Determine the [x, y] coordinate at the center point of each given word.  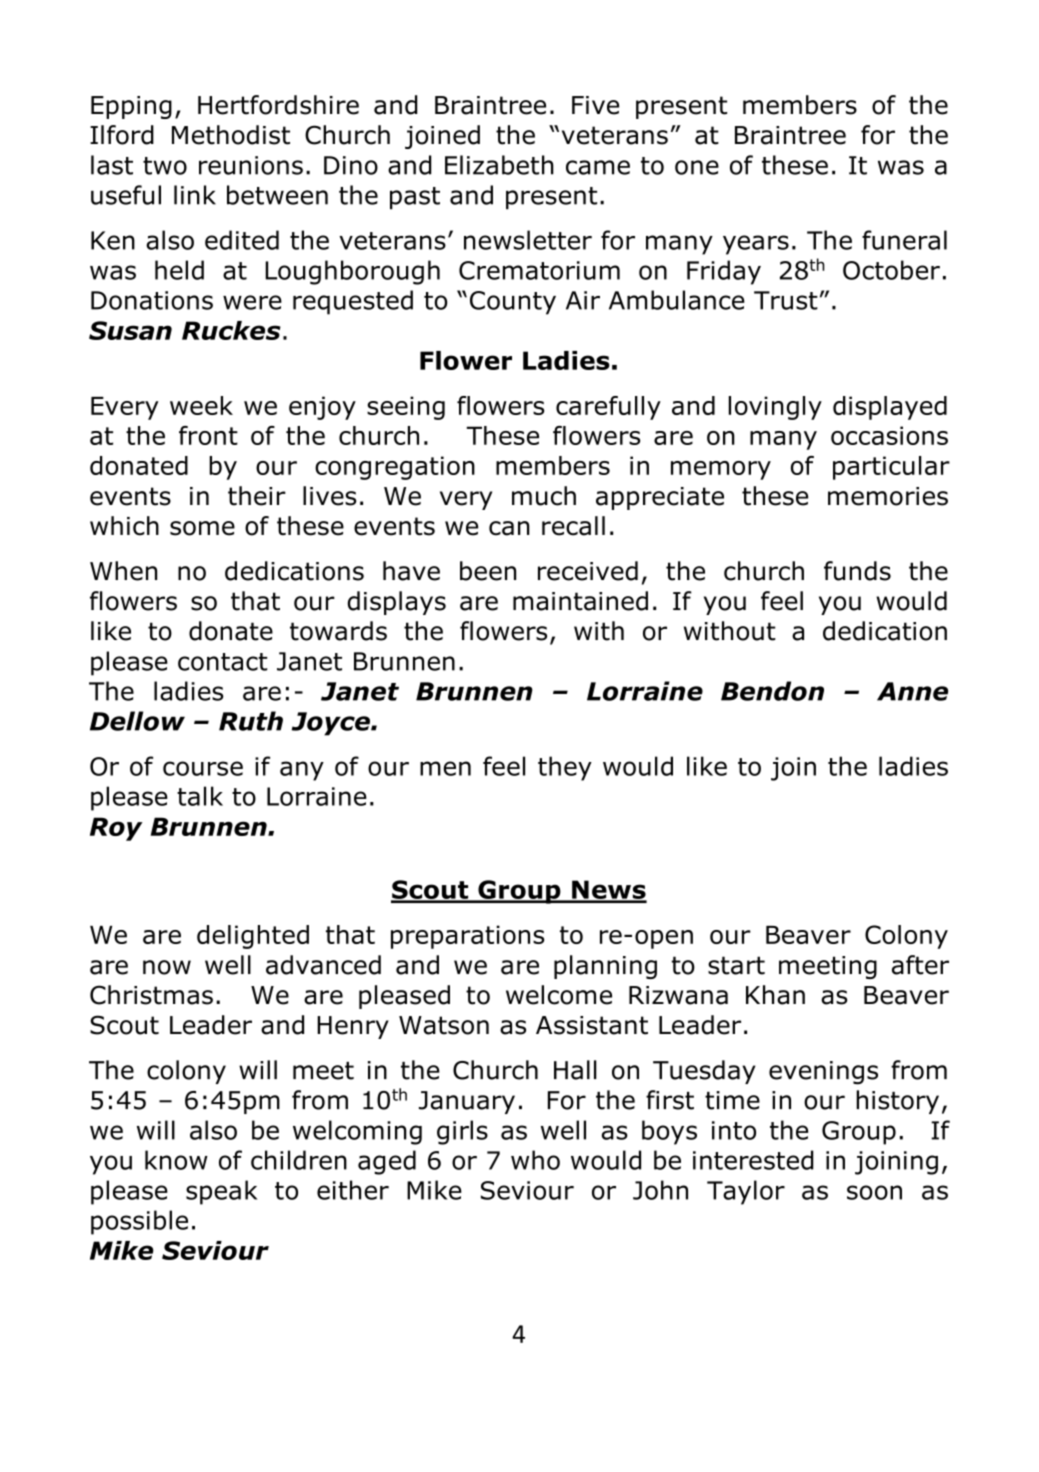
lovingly [775, 408]
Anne [912, 691]
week [201, 405]
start [736, 965]
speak [221, 1192]
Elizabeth [499, 165]
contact [223, 662]
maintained [580, 601]
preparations [467, 937]
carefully [608, 408]
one [697, 167]
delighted [253, 937]
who [535, 1160]
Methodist [231, 135]
